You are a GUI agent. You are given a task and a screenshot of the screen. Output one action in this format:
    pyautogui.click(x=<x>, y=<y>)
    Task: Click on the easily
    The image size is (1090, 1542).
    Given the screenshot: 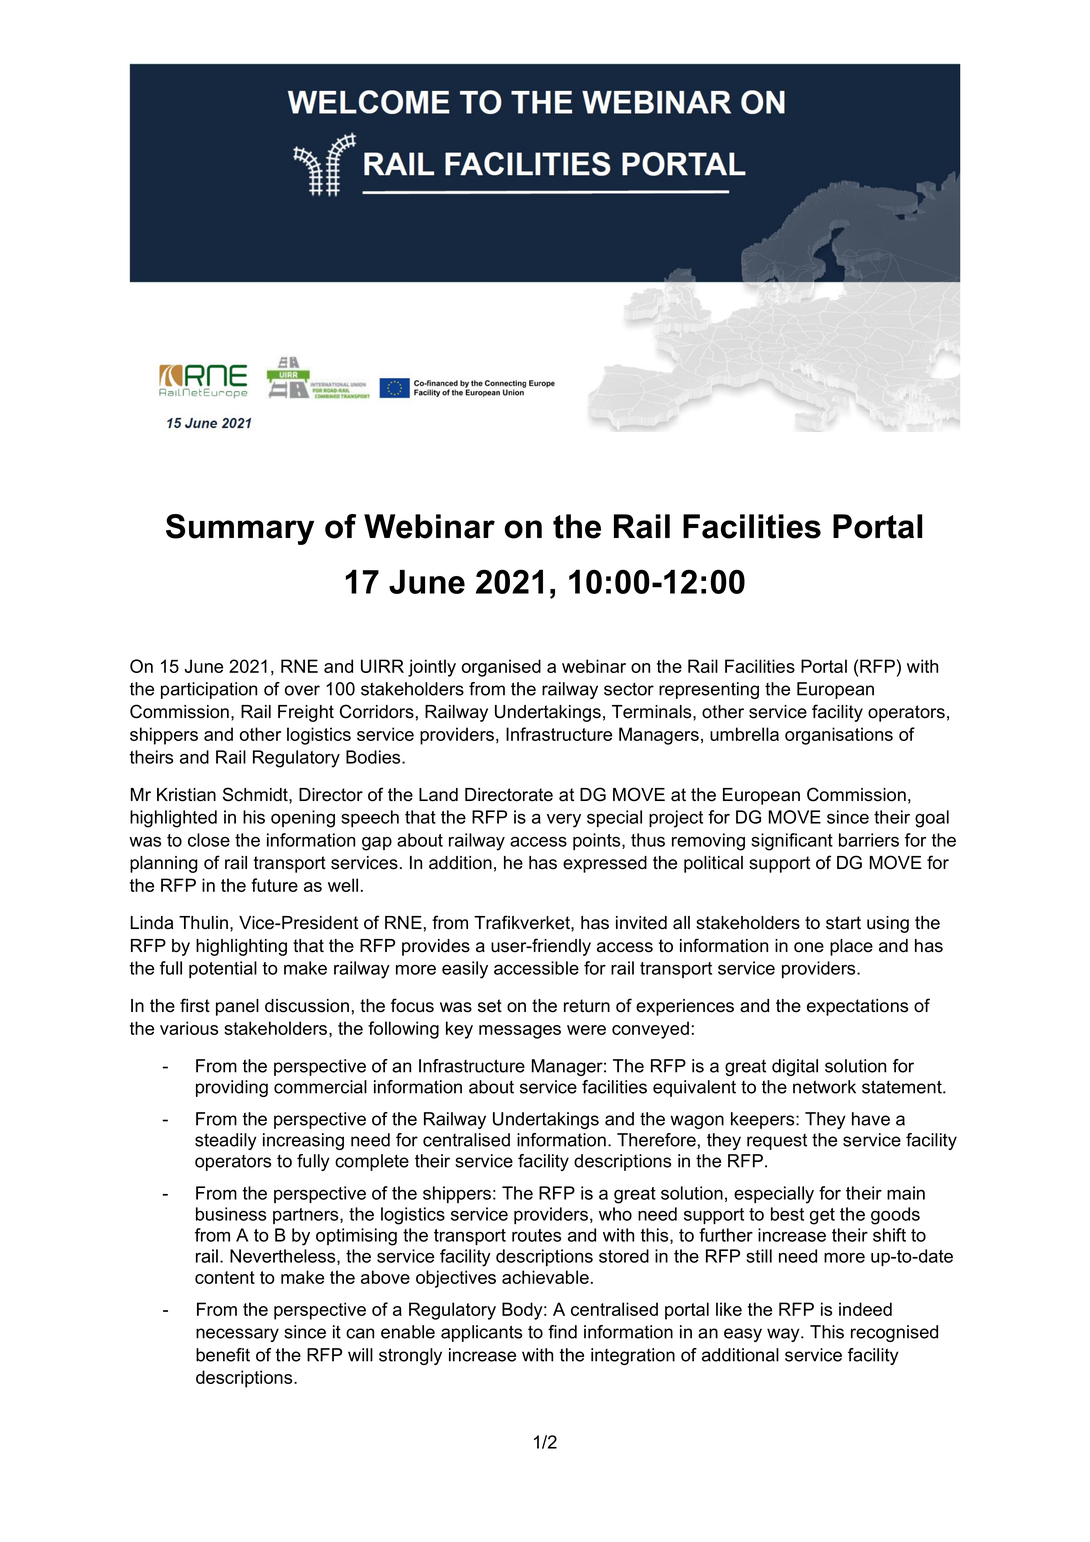 What is the action you would take?
    pyautogui.click(x=465, y=970)
